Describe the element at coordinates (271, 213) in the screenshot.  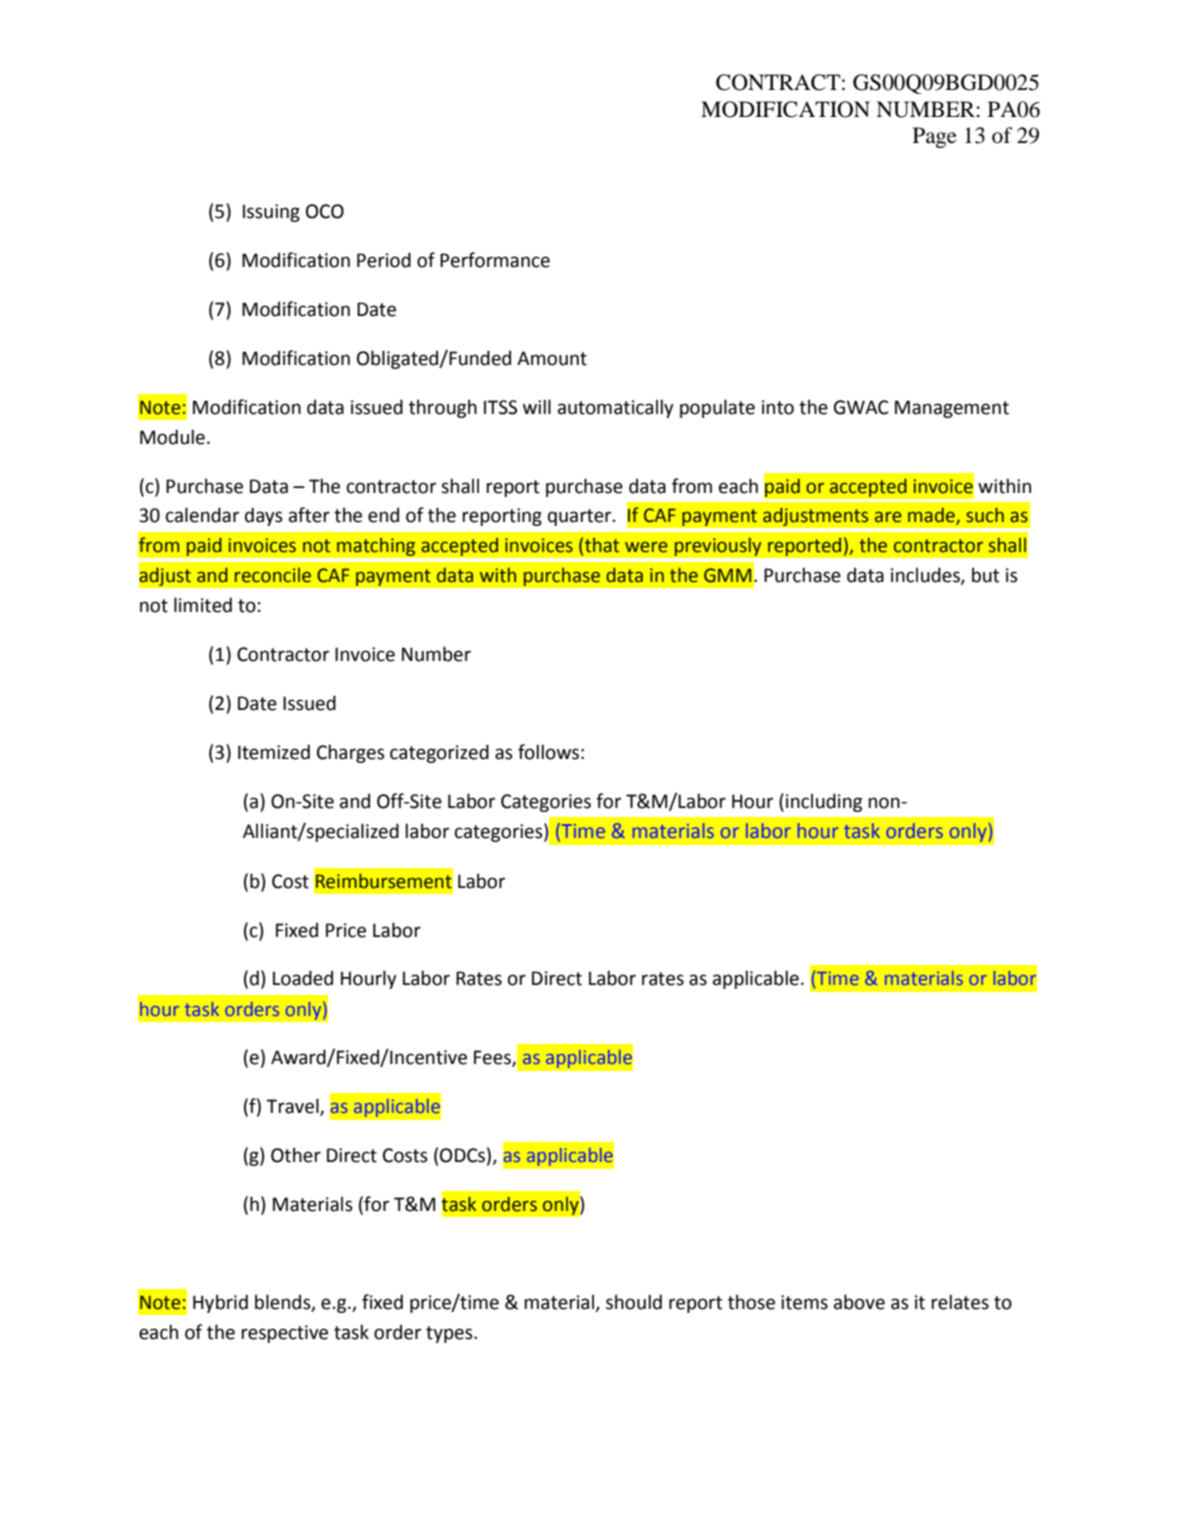
I see `Issuing` at that location.
